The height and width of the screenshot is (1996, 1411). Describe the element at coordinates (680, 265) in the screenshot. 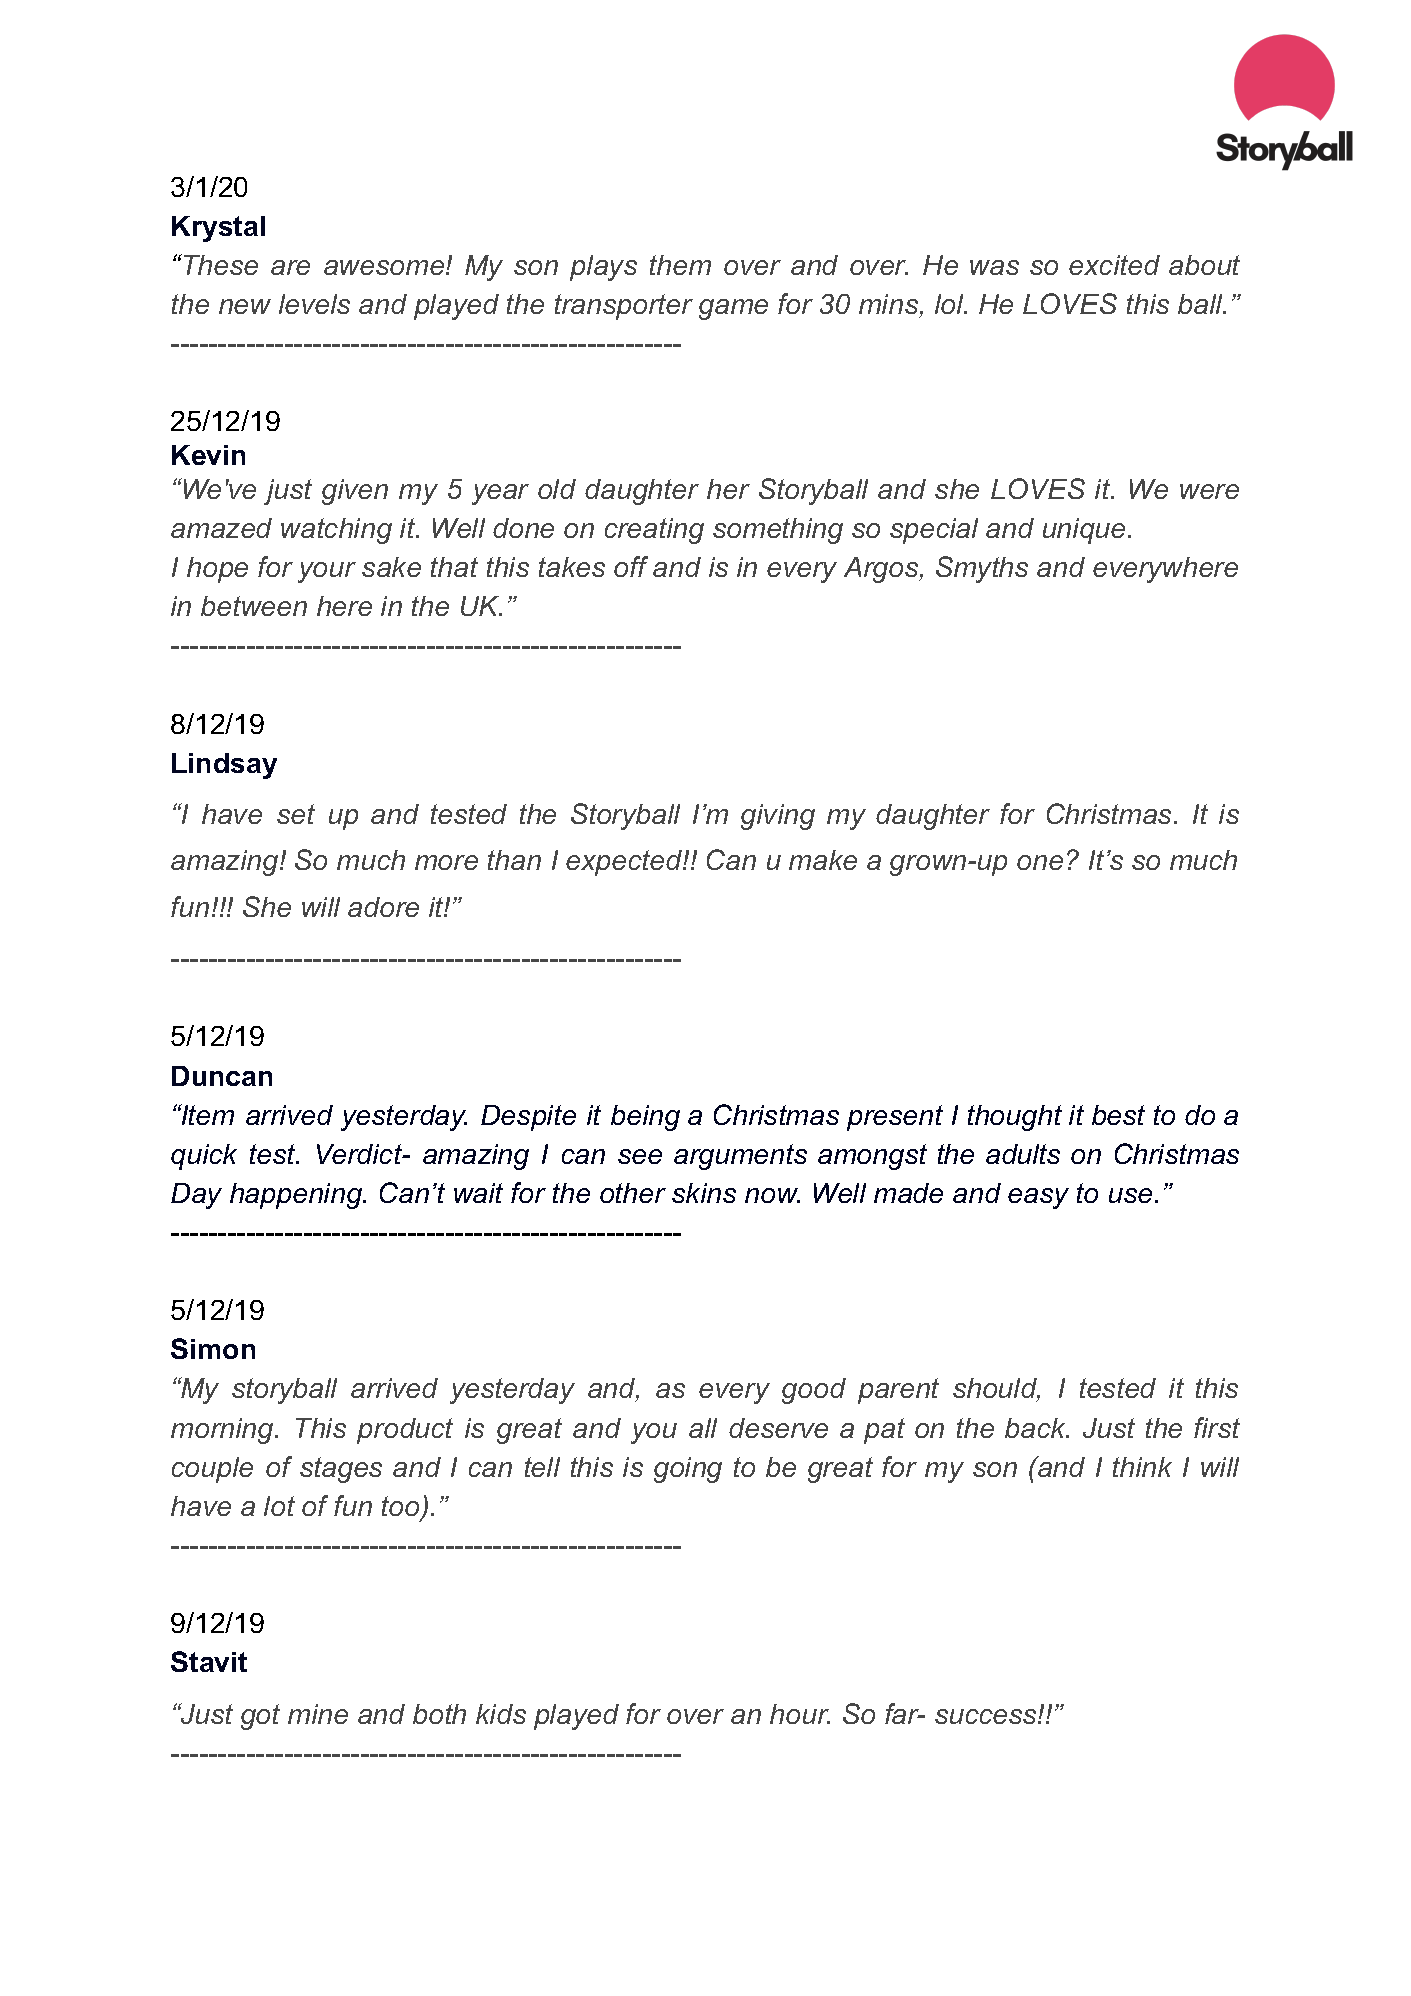

I see `them` at that location.
